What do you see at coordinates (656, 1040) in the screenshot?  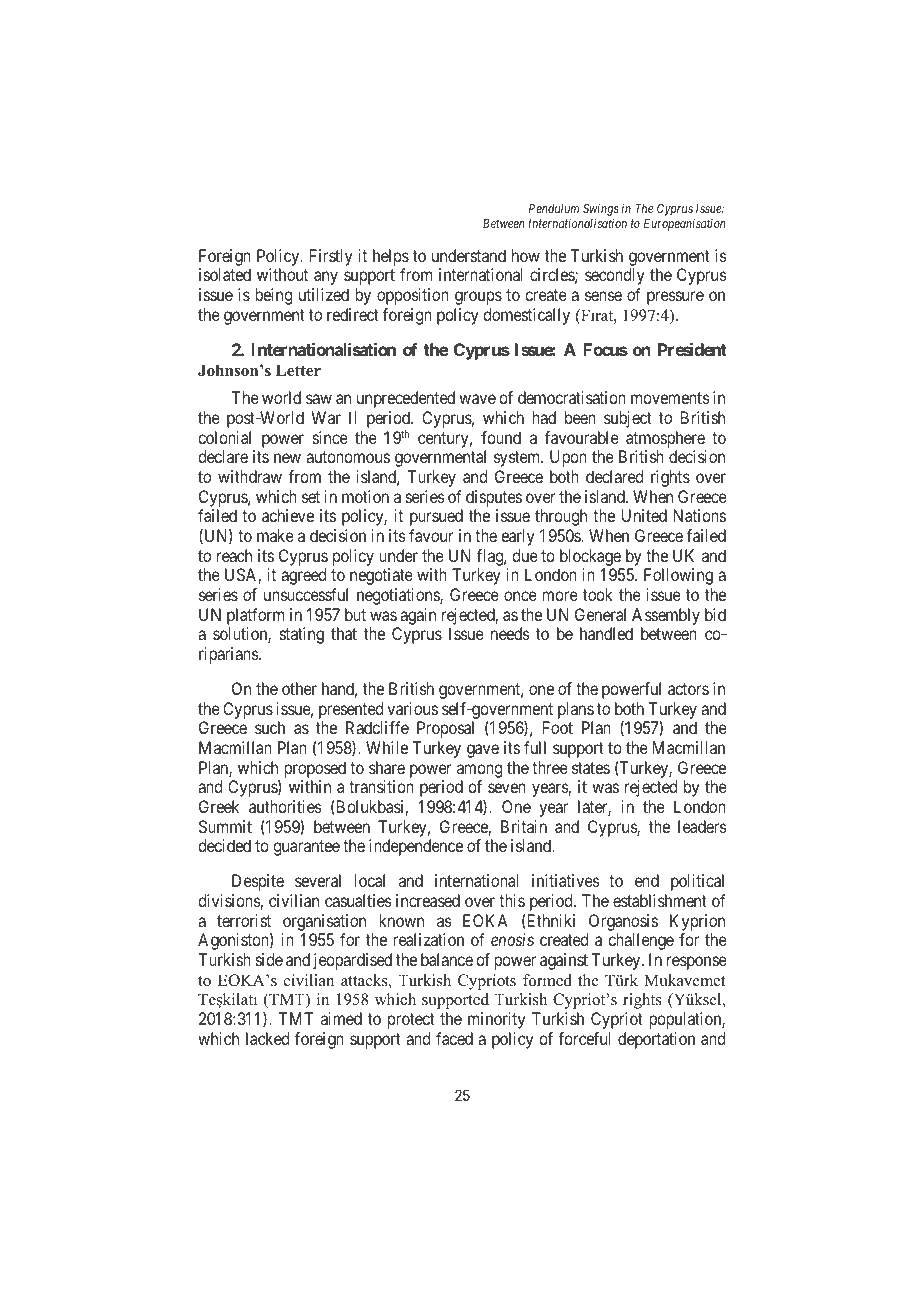 I see `deportation` at bounding box center [656, 1040].
